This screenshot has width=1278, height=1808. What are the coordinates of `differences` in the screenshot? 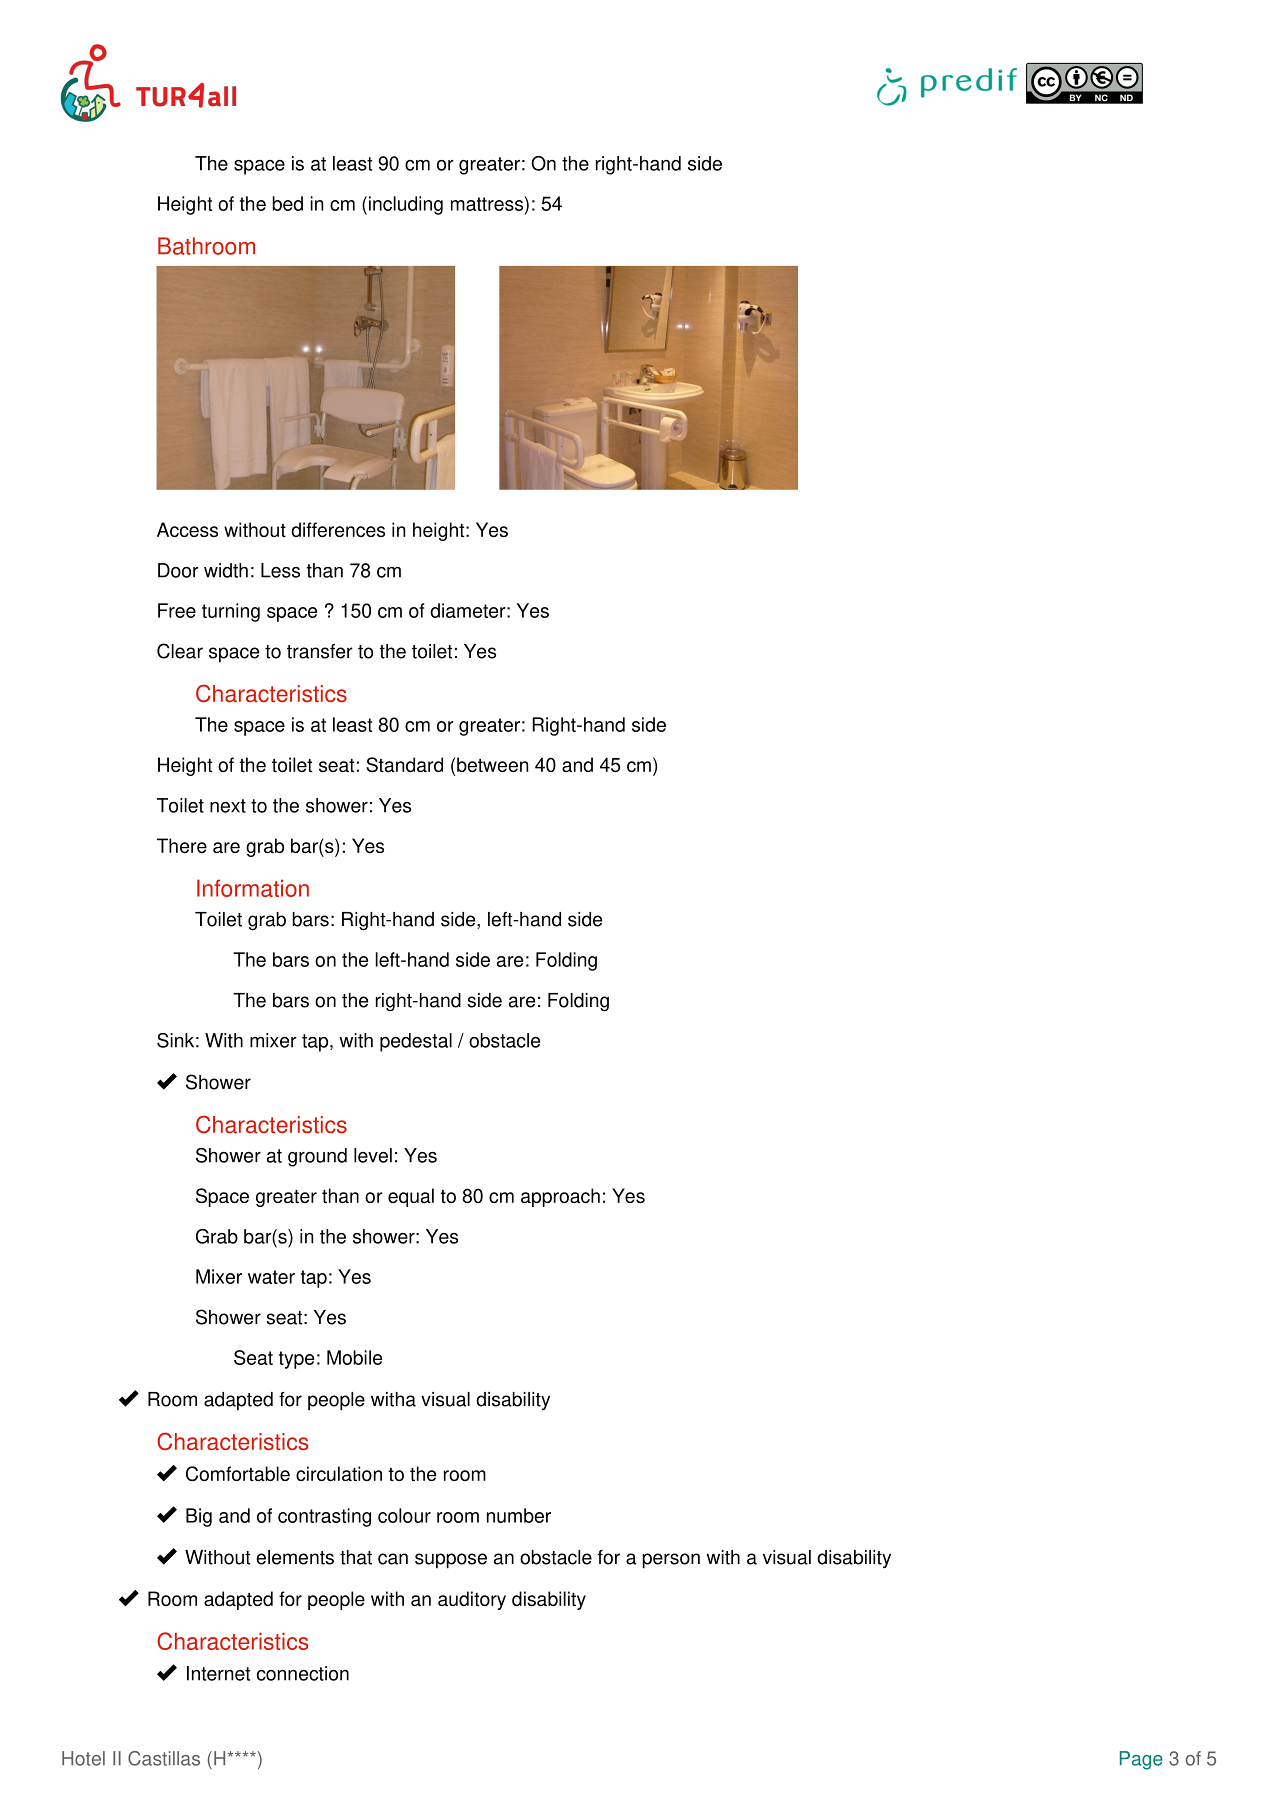 It's located at (338, 529).
